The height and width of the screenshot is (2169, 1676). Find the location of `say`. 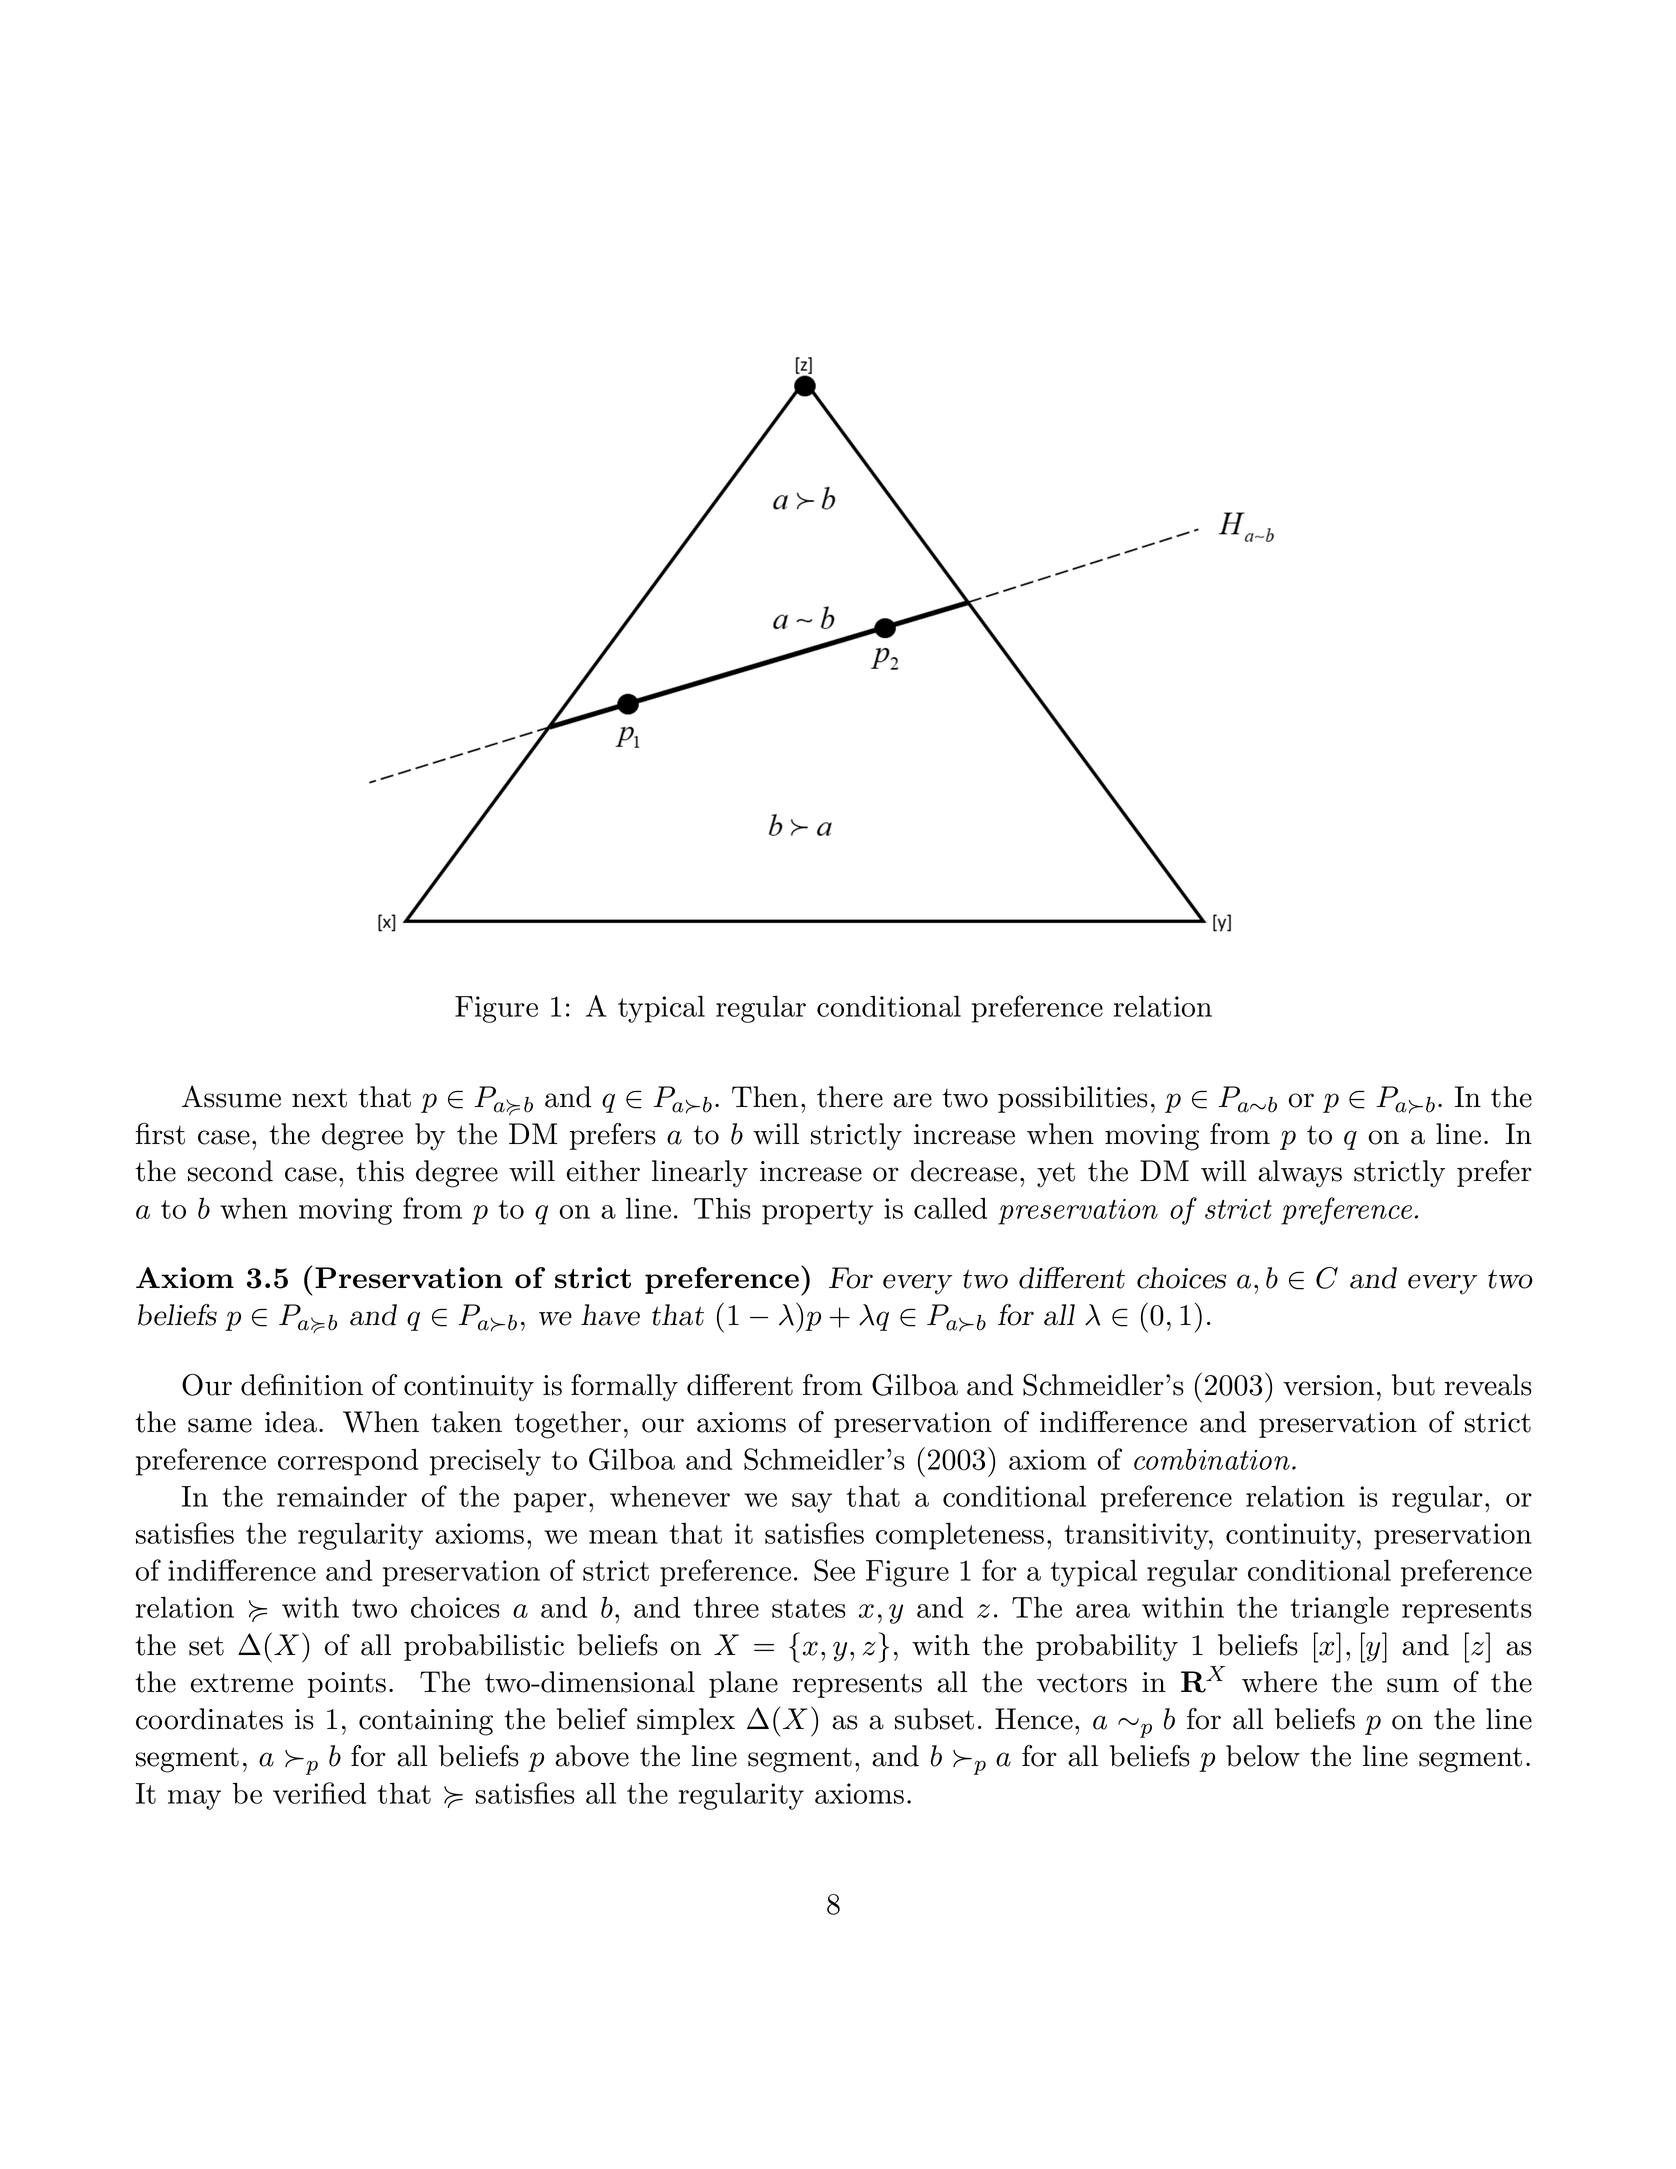

say is located at coordinates (812, 1503).
